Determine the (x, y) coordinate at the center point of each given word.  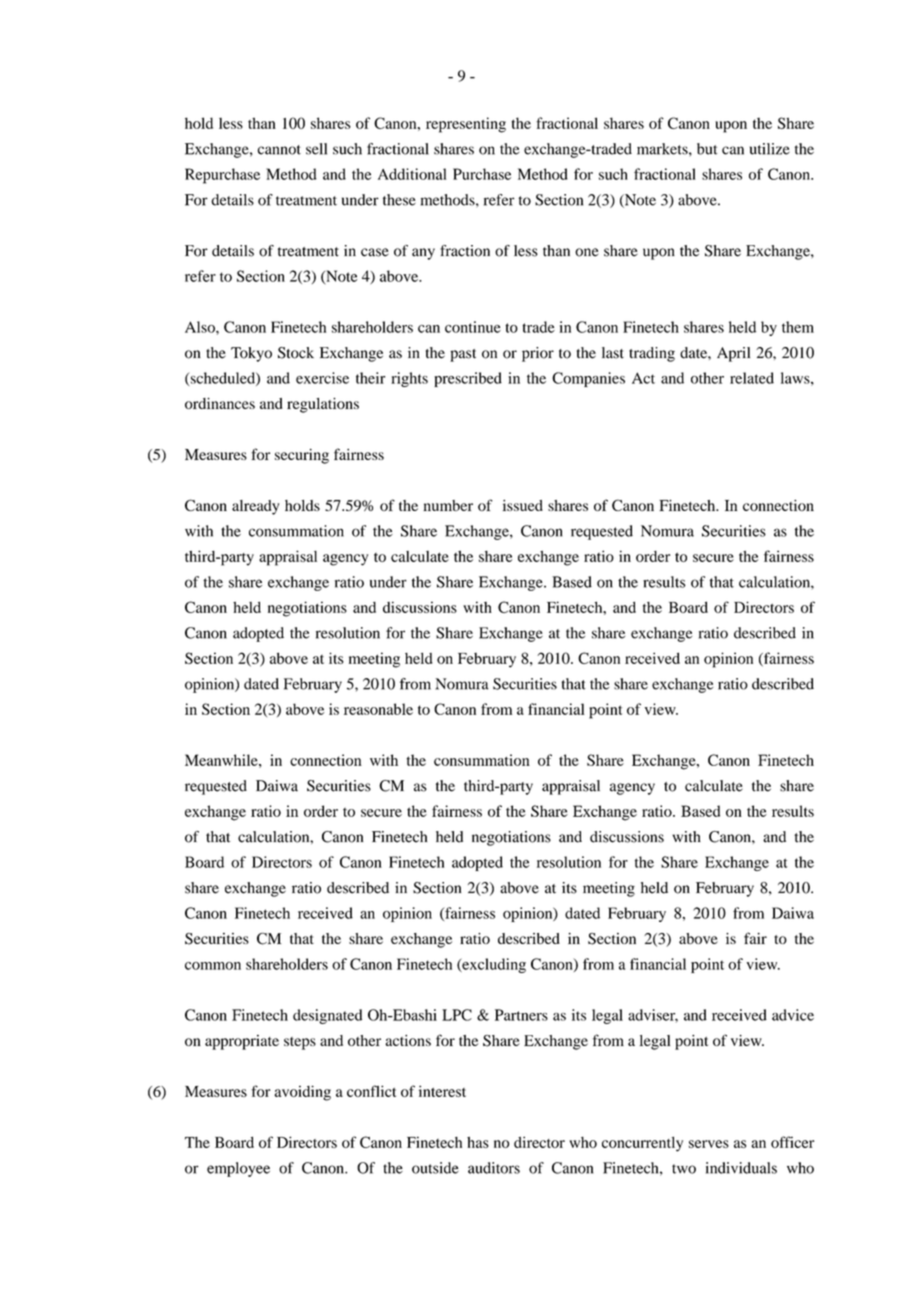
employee (238, 1169)
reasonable (378, 709)
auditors (494, 1168)
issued (523, 505)
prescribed (468, 379)
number (448, 505)
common (213, 966)
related (752, 378)
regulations (323, 405)
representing (466, 125)
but (707, 149)
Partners (521, 1015)
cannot (279, 150)
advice (793, 1015)
